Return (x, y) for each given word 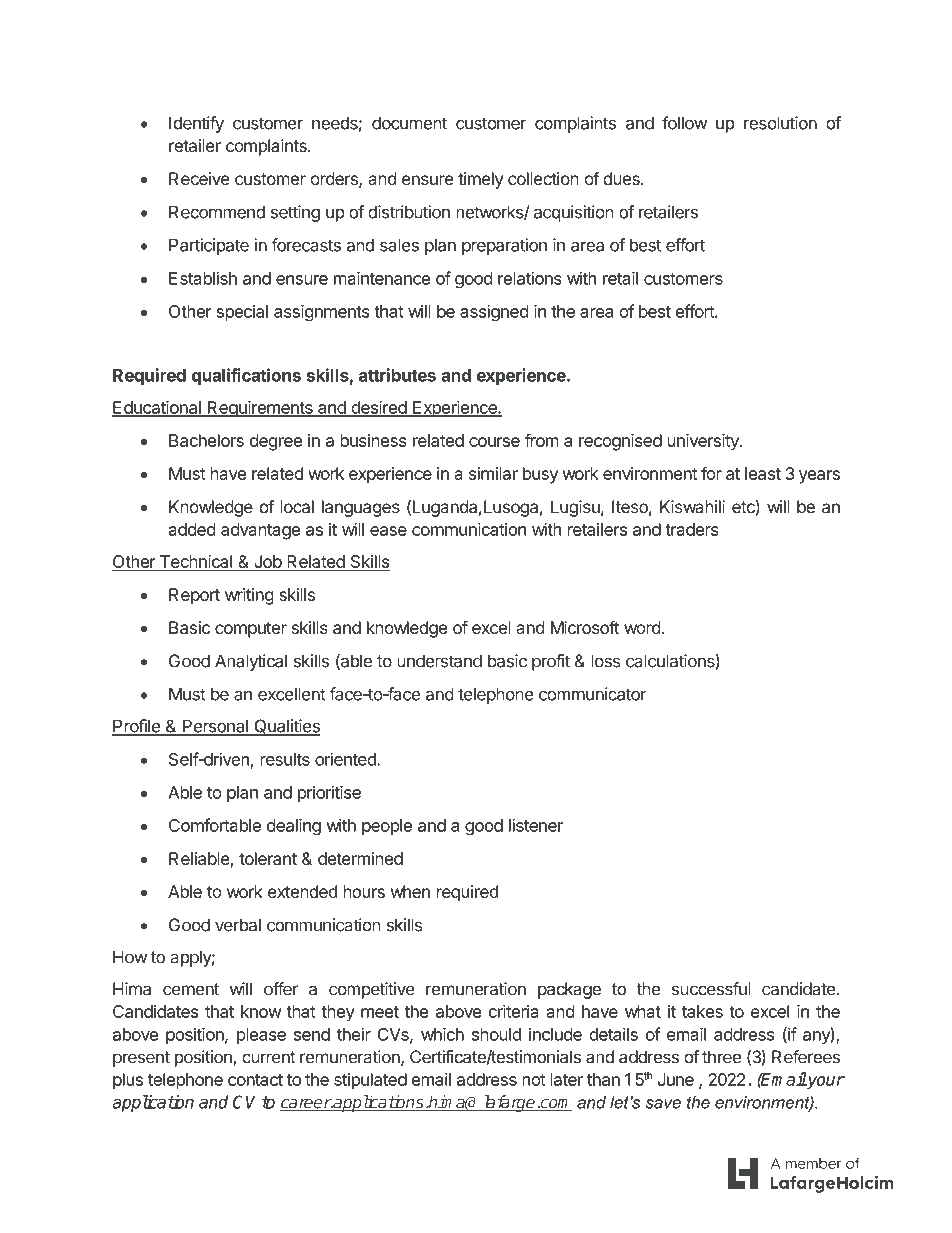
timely (480, 180)
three (721, 1057)
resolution (780, 123)
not (534, 1080)
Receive (199, 178)
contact (255, 1080)
